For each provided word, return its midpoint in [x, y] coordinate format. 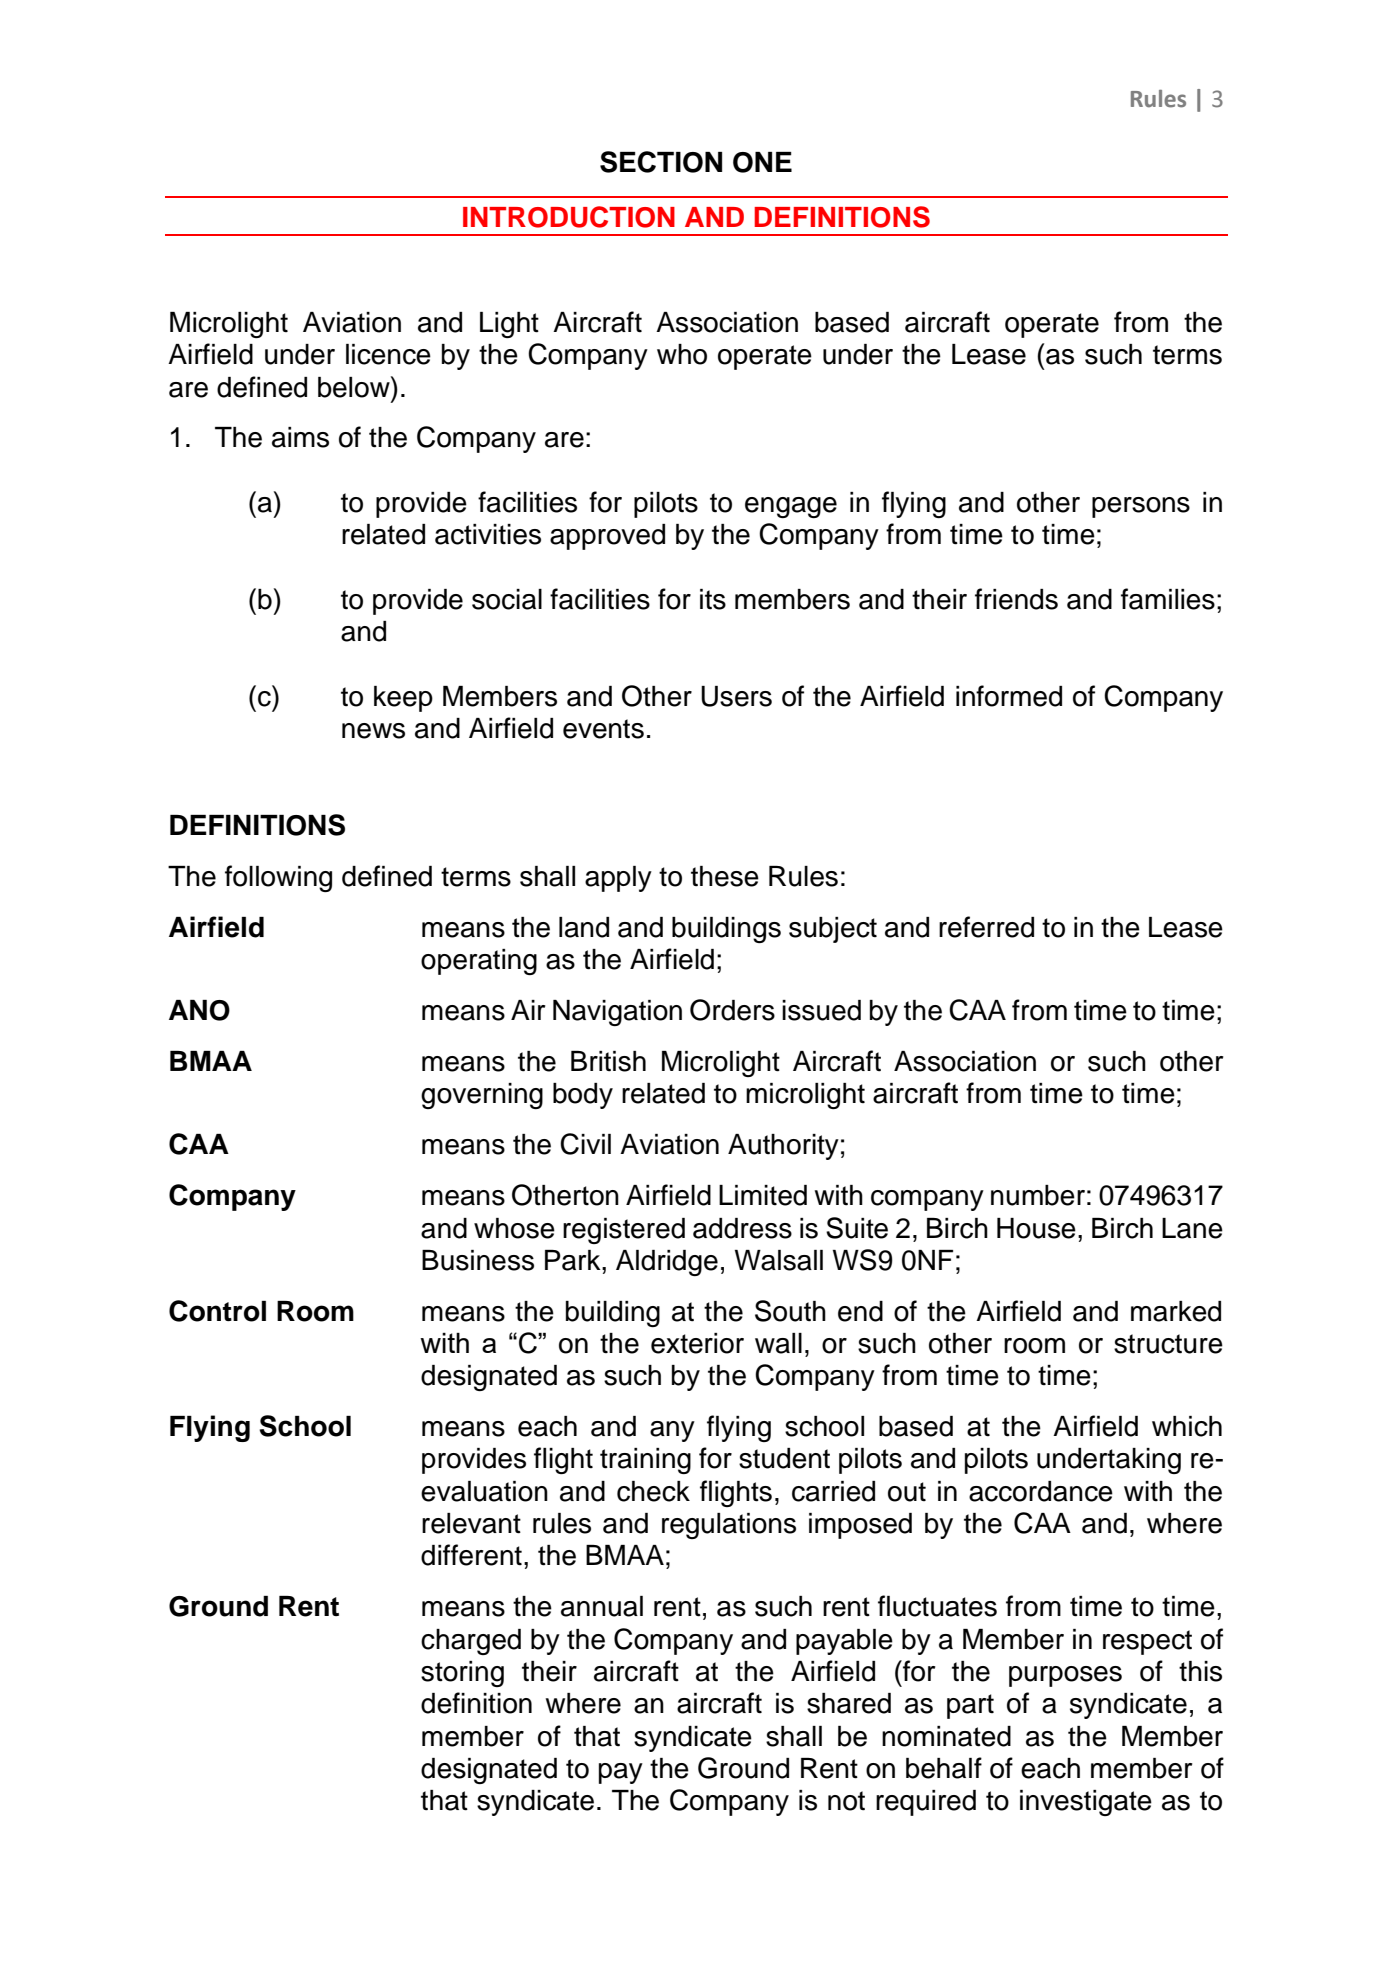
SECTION [661, 162]
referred [986, 927]
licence [388, 354]
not [846, 1801]
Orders [732, 1010]
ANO [199, 1010]
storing [462, 1674]
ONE [762, 162]
